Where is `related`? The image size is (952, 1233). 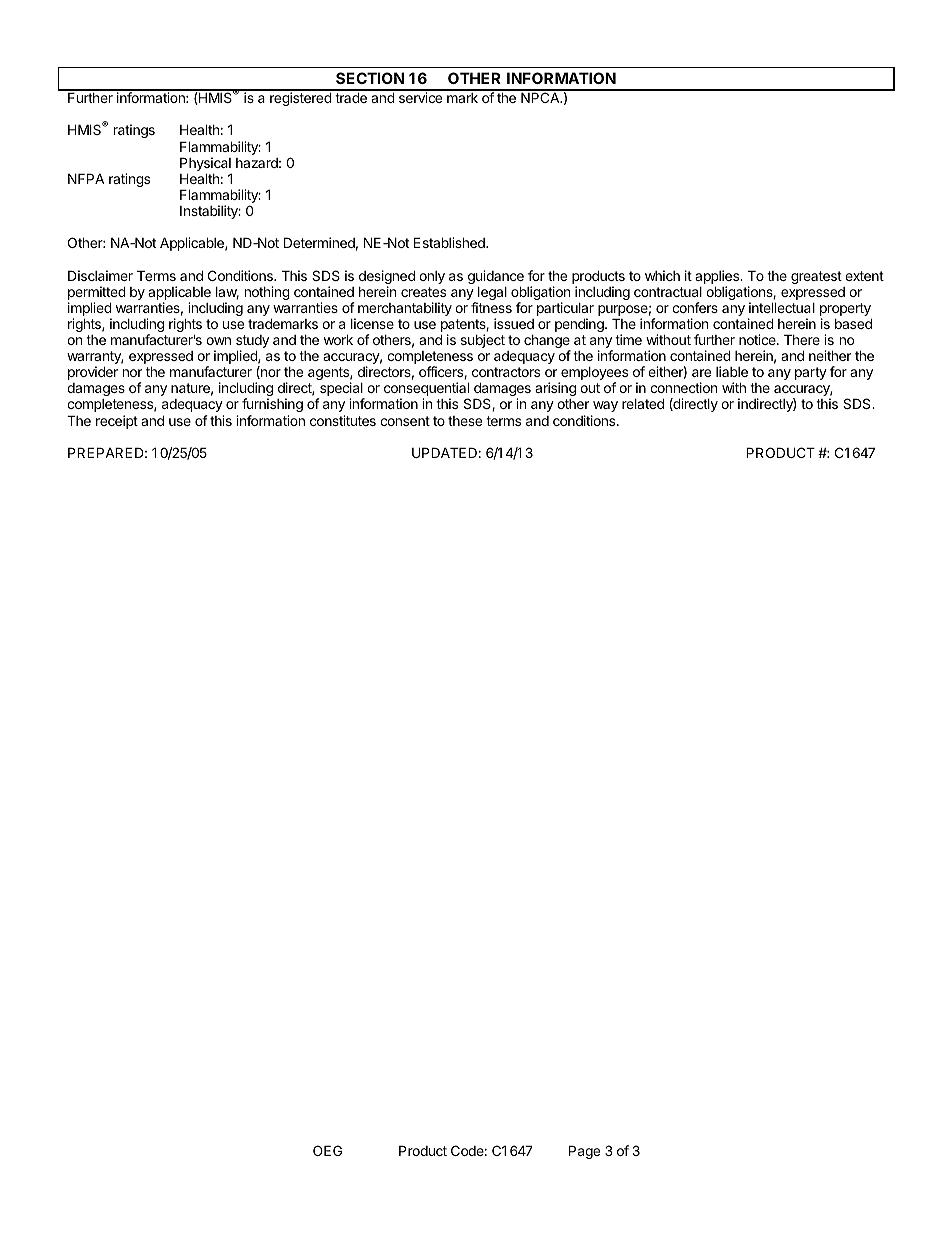 related is located at coordinates (643, 403).
